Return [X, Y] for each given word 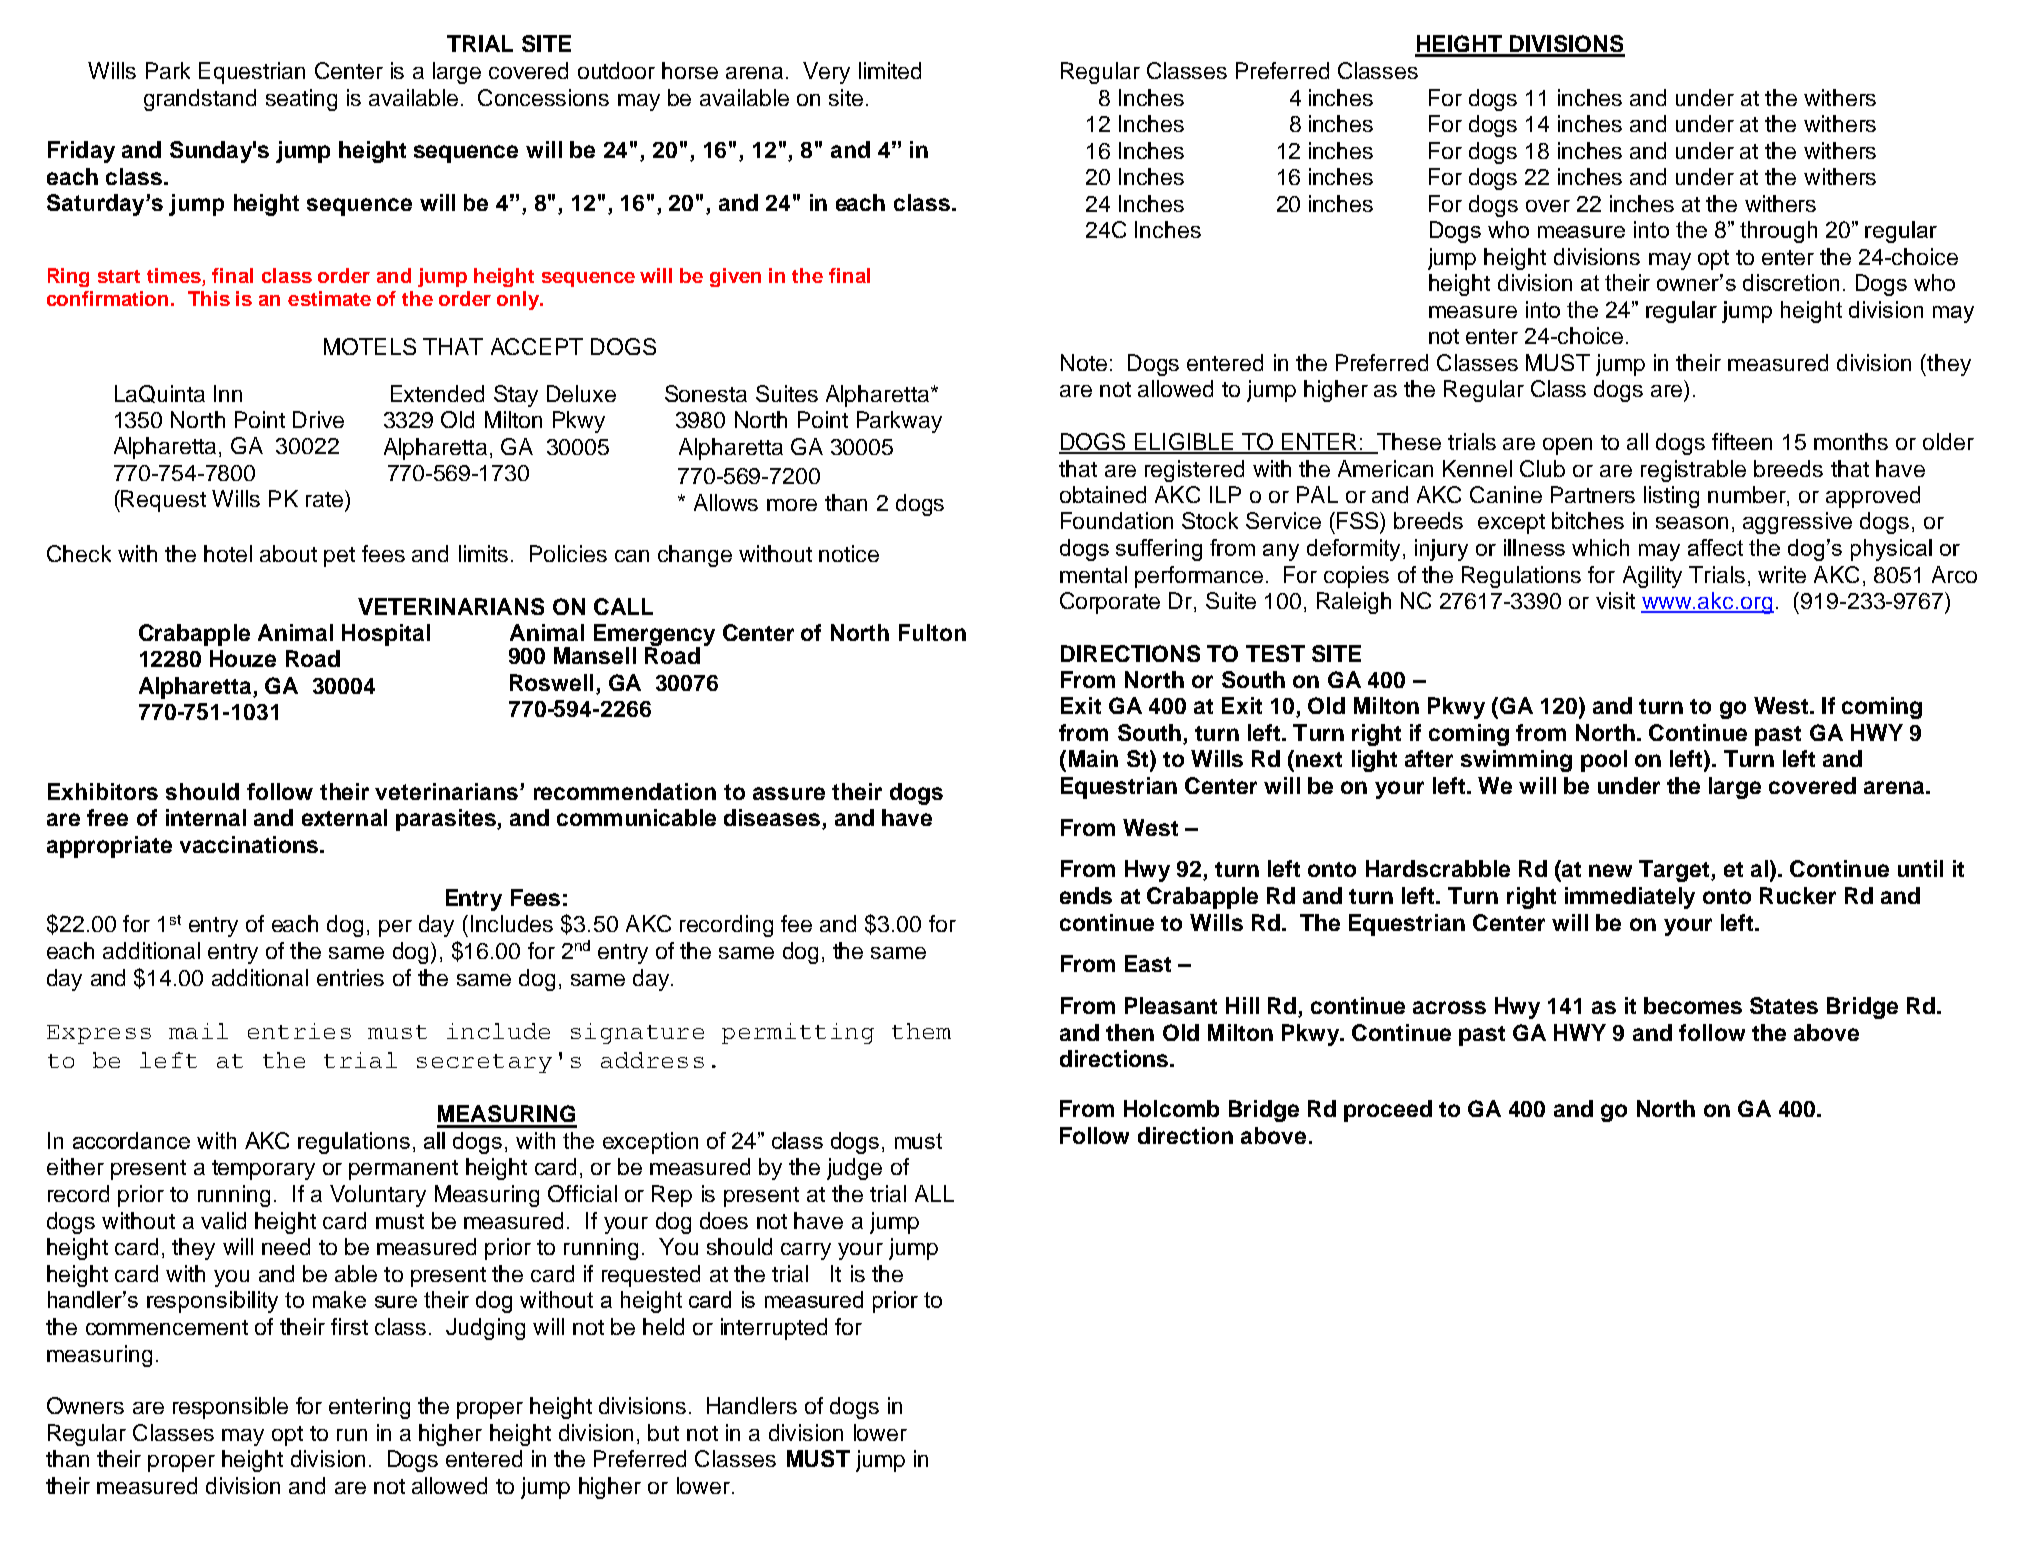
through [1778, 232]
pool [1604, 761]
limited [890, 70]
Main [1093, 758]
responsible [230, 1408]
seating [301, 100]
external [344, 817]
